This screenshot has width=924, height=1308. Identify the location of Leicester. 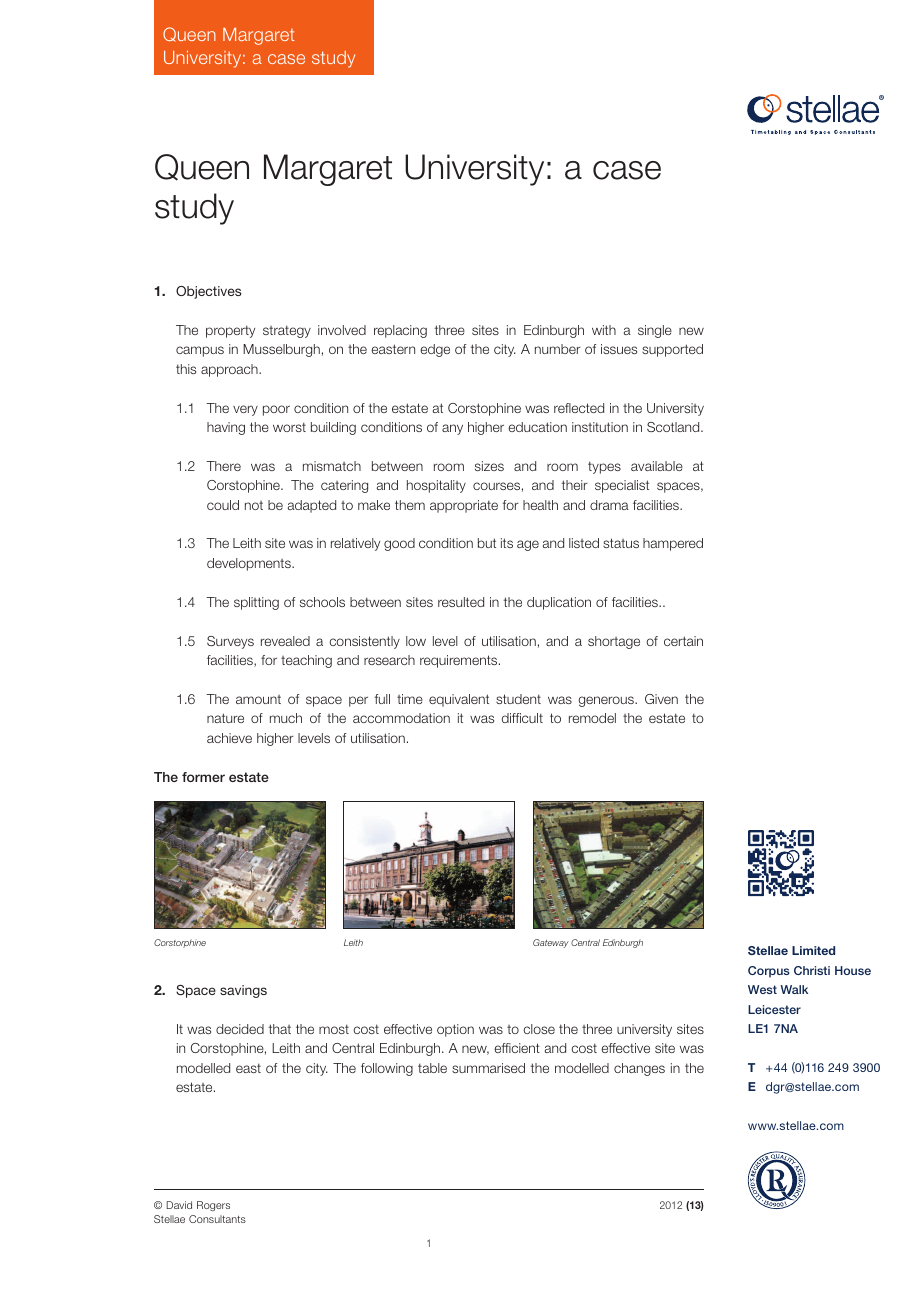
(774, 1009).
